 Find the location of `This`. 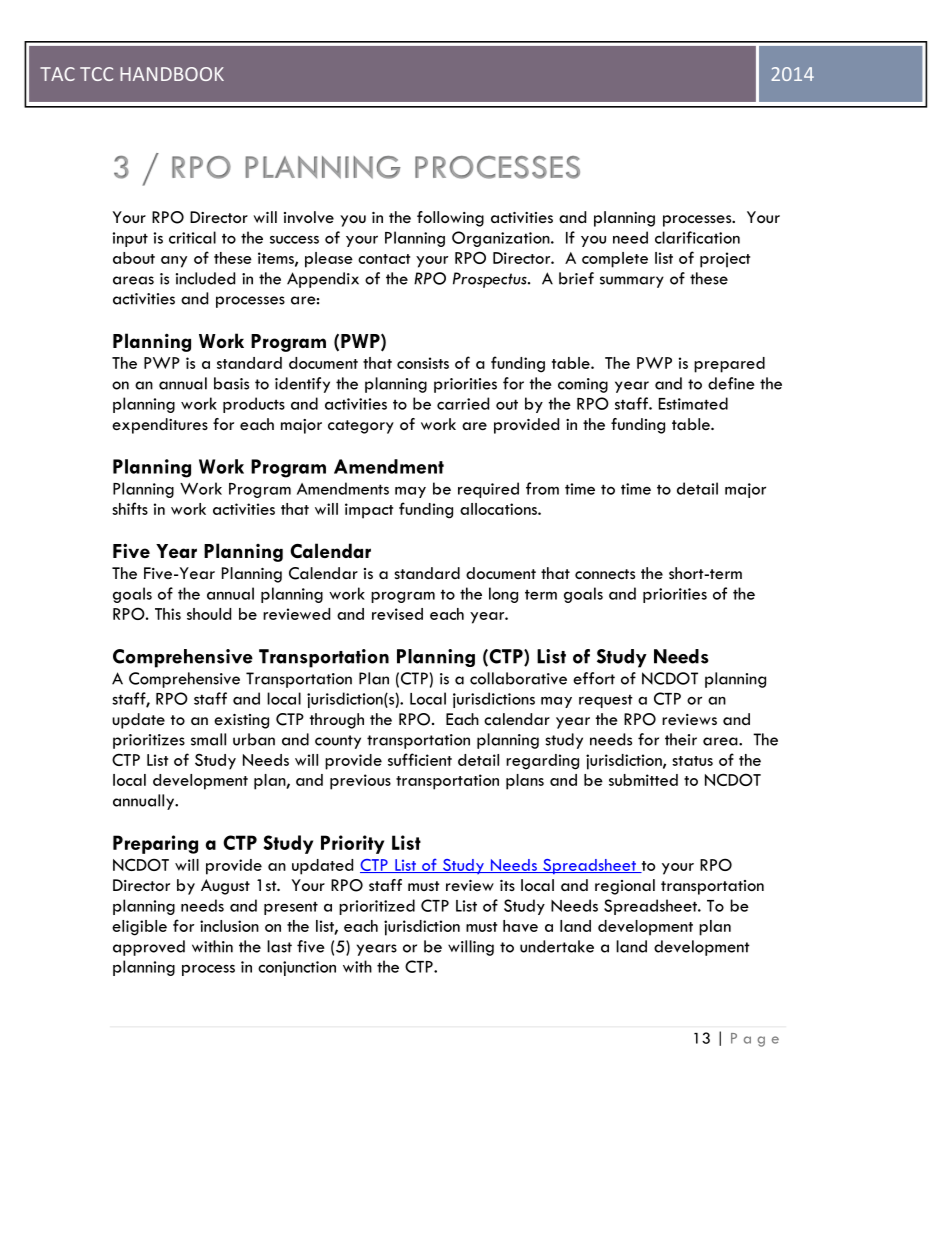

This is located at coordinates (168, 614).
